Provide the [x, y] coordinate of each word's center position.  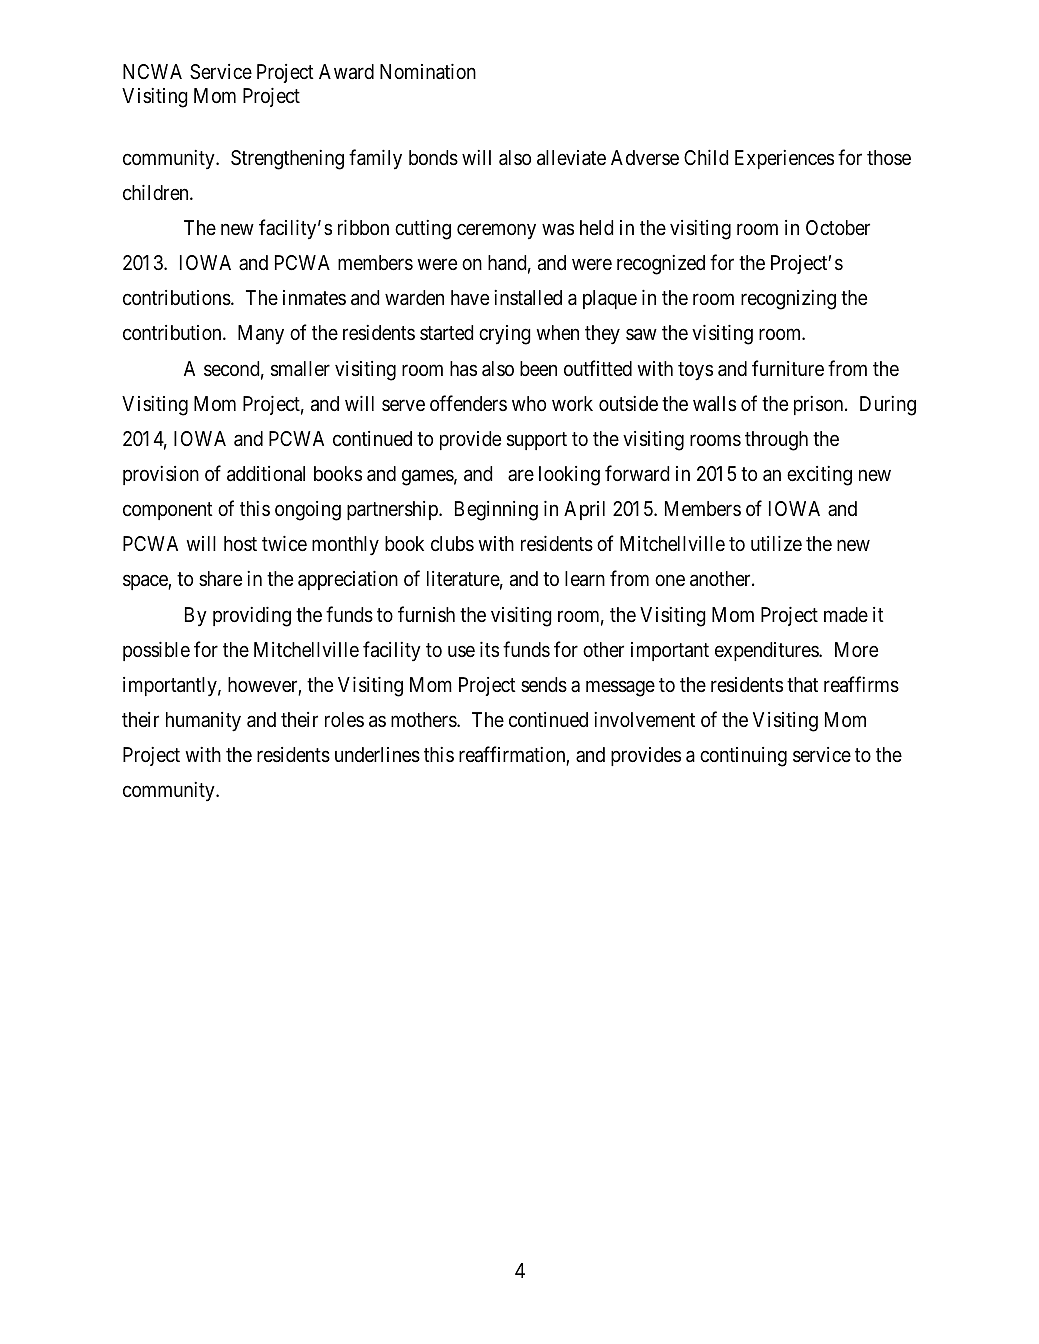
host [240, 543]
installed [528, 298]
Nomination [428, 72]
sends [544, 685]
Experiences [784, 159]
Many [261, 335]
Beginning [496, 511]
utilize [776, 543]
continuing [743, 757]
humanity [203, 722]
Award [346, 72]
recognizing [788, 300]
